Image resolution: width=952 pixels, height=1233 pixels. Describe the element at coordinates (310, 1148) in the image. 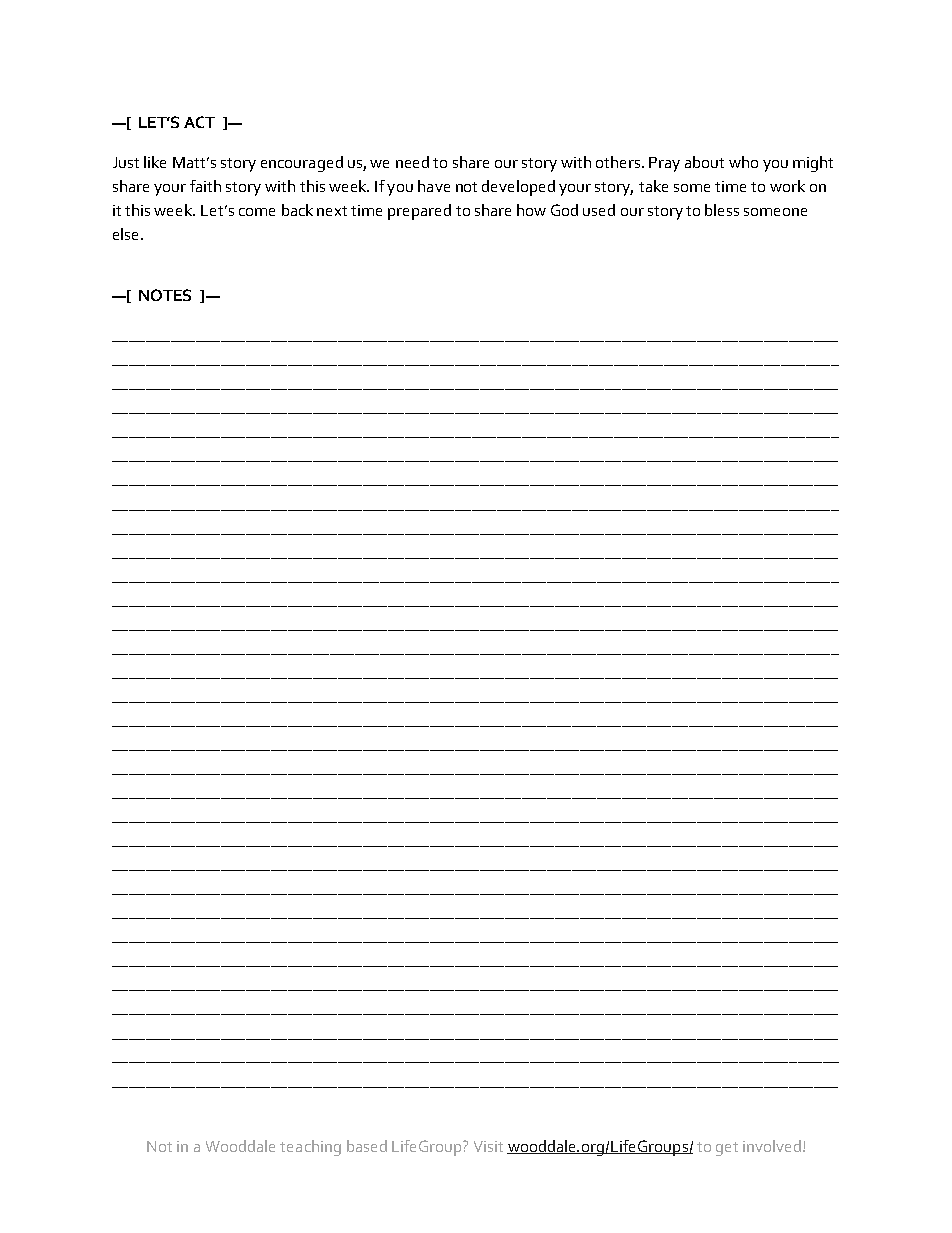

I see `teaching` at that location.
